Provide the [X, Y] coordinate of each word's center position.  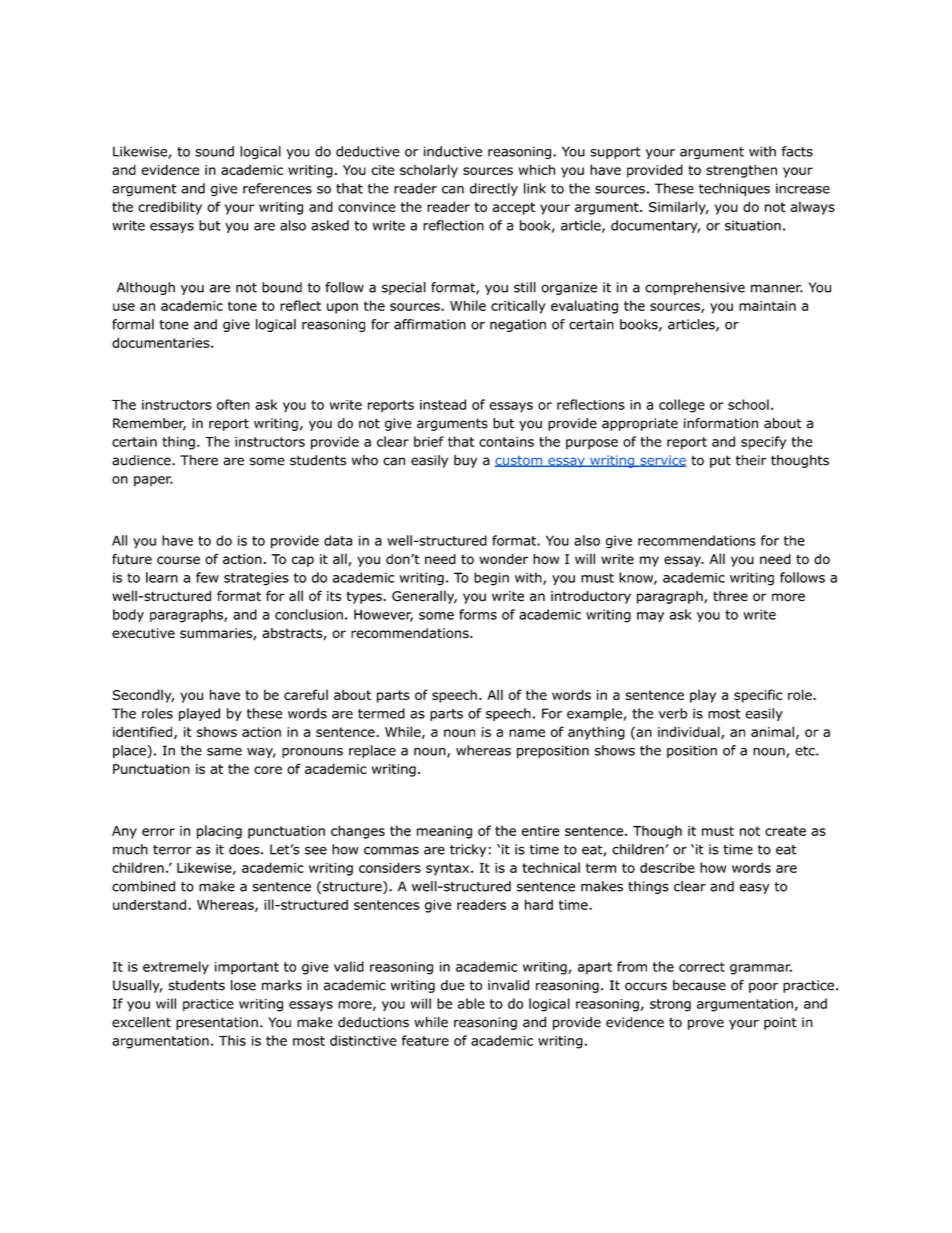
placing [219, 832]
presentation [217, 1023]
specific [758, 696]
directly [494, 189]
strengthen [741, 171]
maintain [767, 306]
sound [214, 151]
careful [306, 694]
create [785, 831]
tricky [468, 850]
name [527, 733]
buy [465, 461]
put [720, 461]
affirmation [430, 324]
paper [153, 481]
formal [133, 324]
